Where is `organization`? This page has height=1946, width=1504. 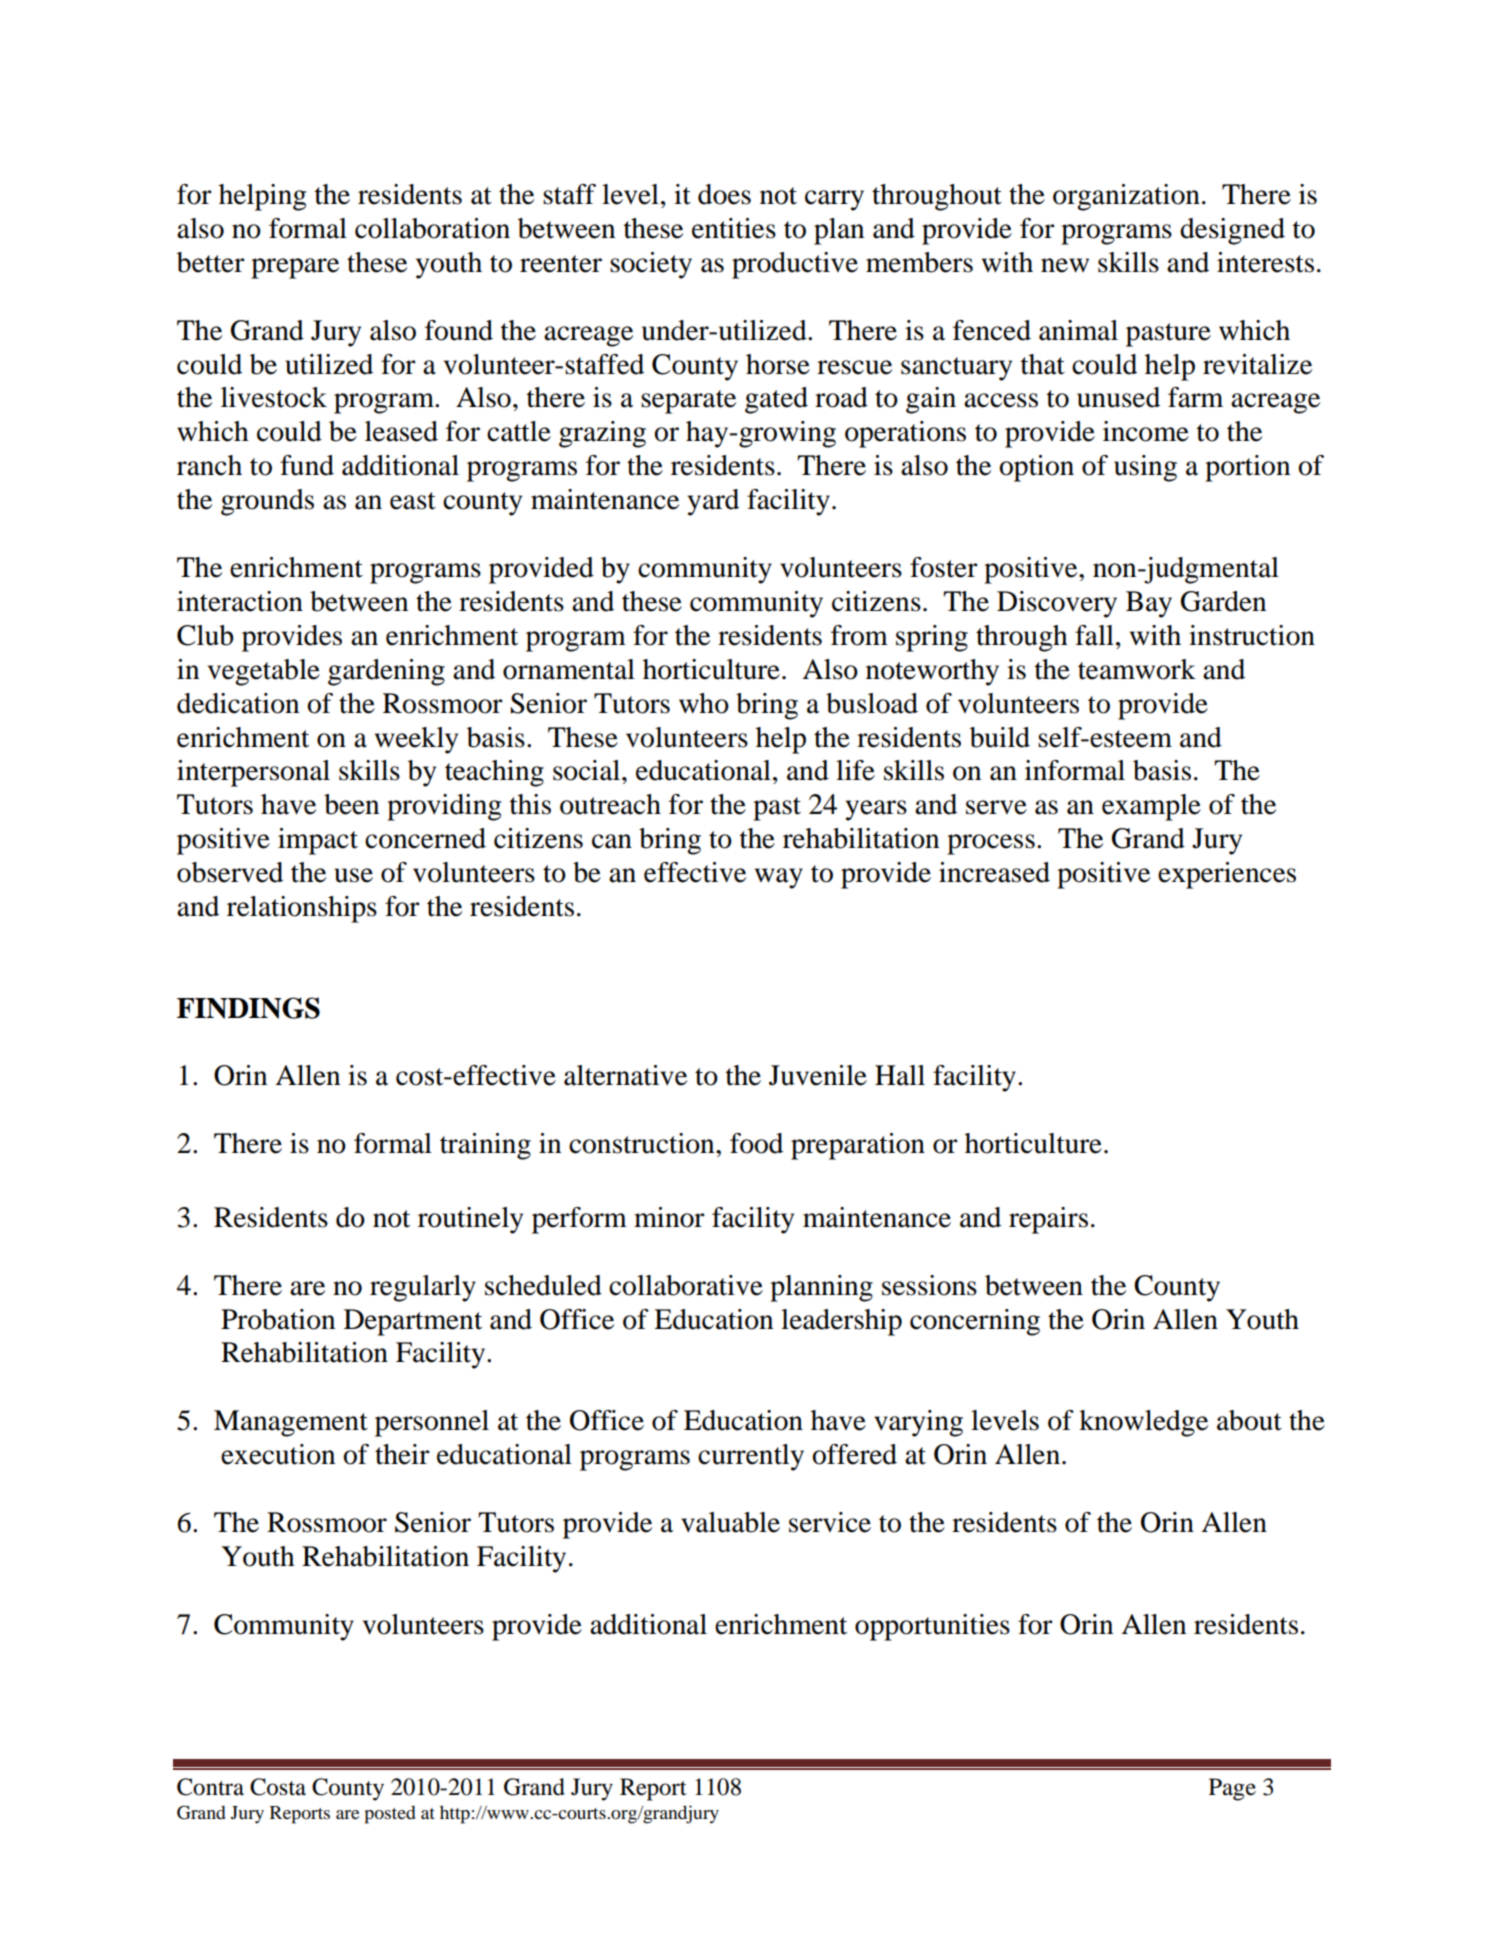
organization is located at coordinates (1126, 197).
